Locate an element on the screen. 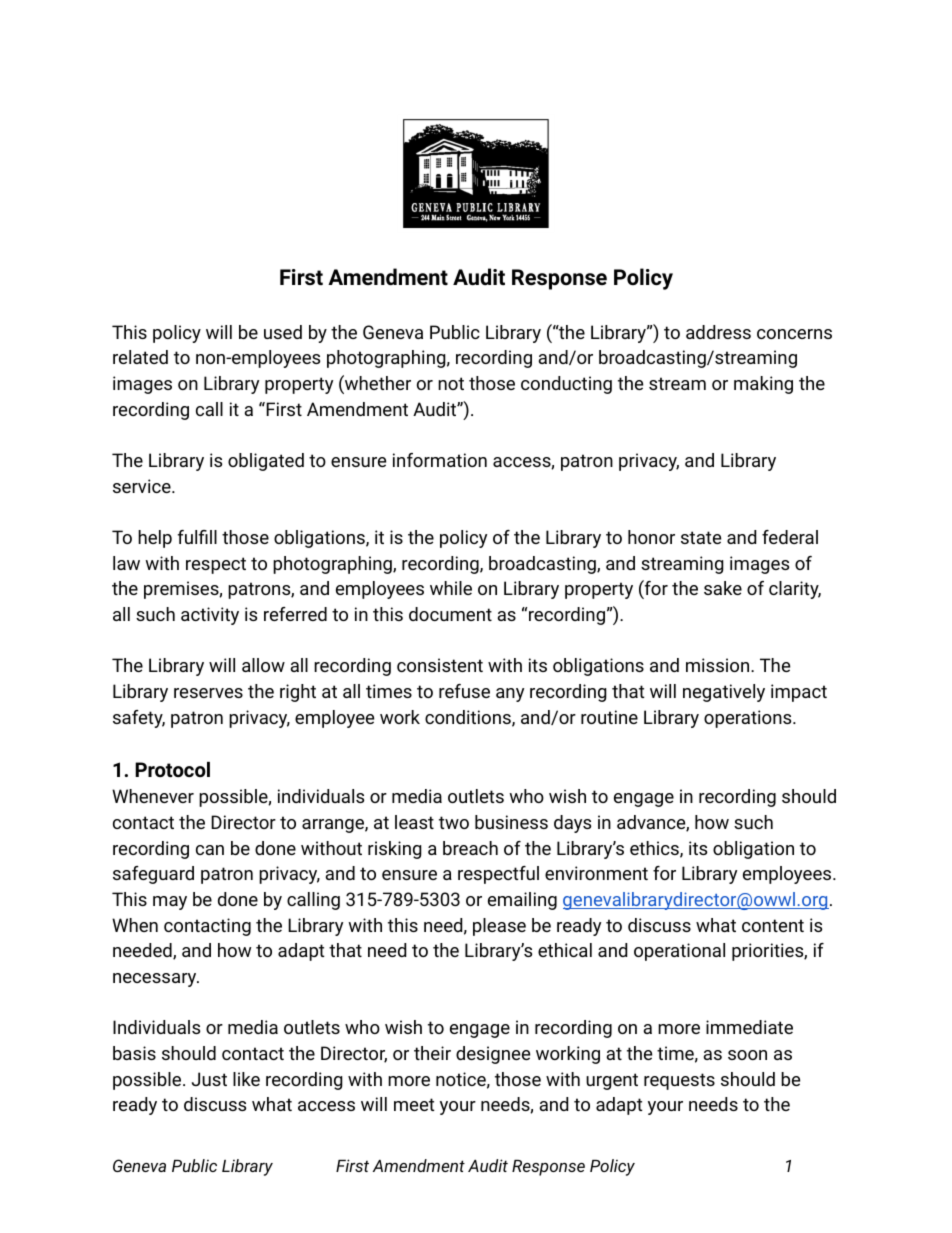 This screenshot has width=952, height=1233. related is located at coordinates (140, 357).
